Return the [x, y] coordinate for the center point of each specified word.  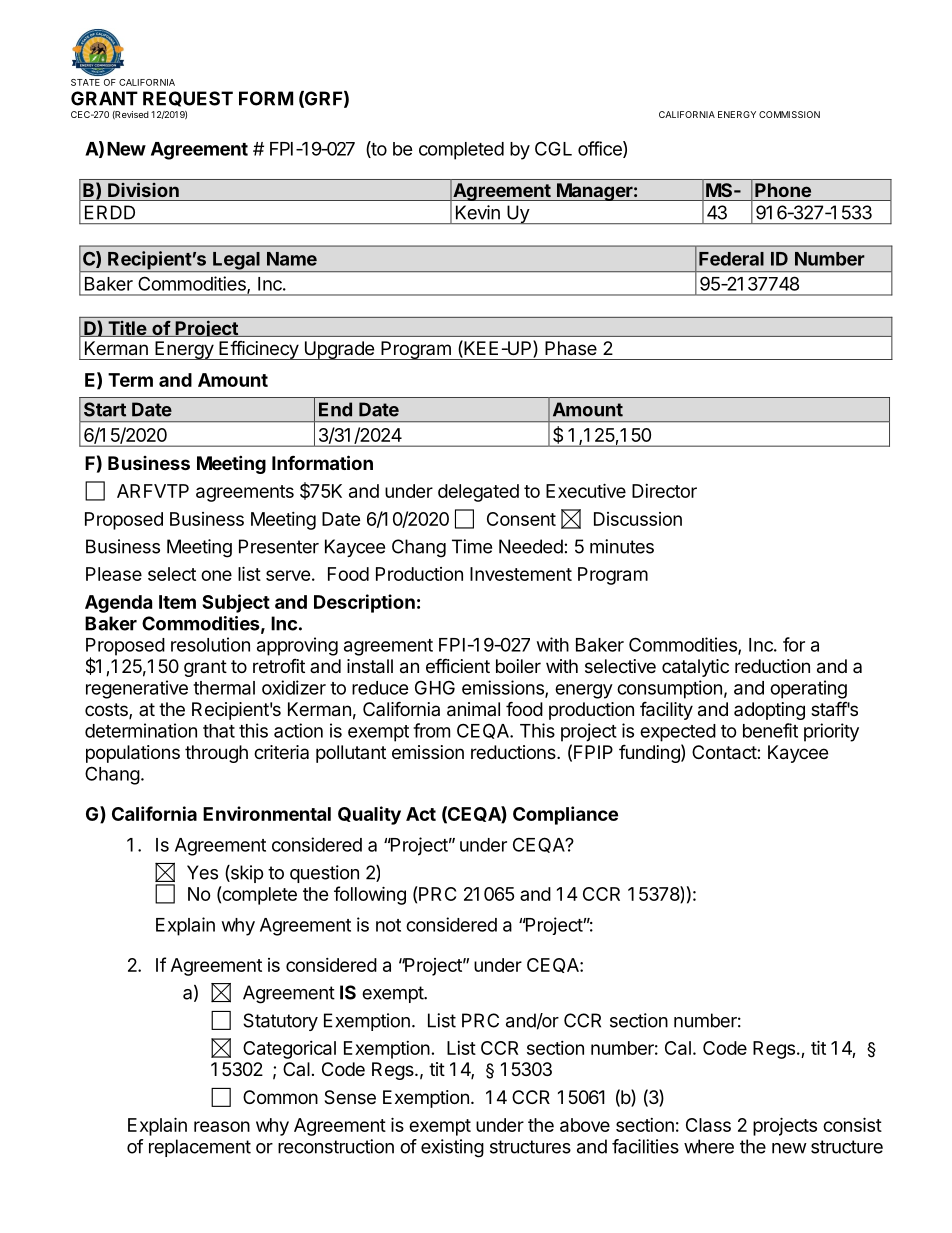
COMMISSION [789, 114]
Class [708, 1125]
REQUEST [188, 99]
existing [452, 1148]
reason [222, 1126]
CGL [553, 148]
